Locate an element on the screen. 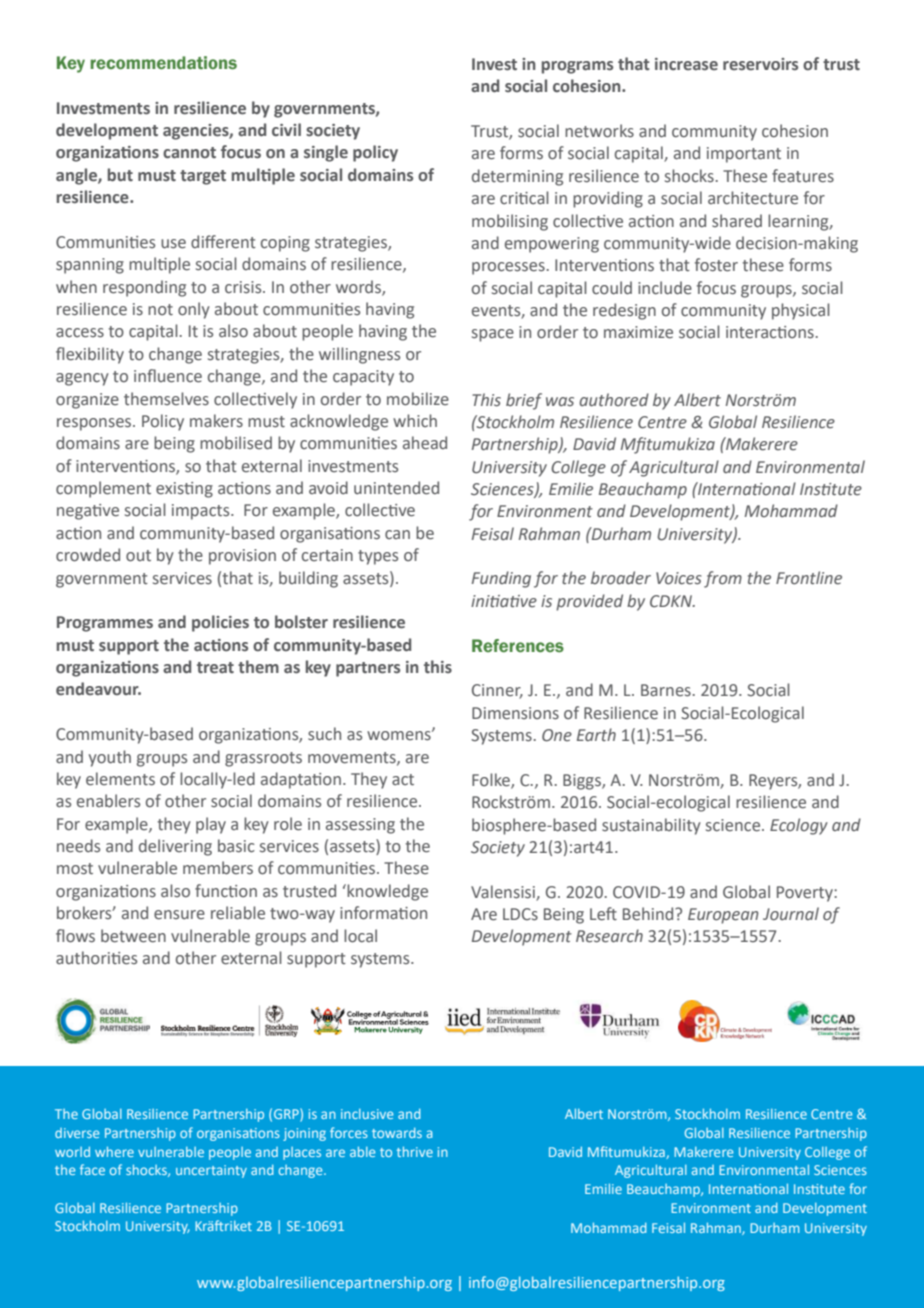 This screenshot has height=1308, width=924. increase is located at coordinates (686, 64).
